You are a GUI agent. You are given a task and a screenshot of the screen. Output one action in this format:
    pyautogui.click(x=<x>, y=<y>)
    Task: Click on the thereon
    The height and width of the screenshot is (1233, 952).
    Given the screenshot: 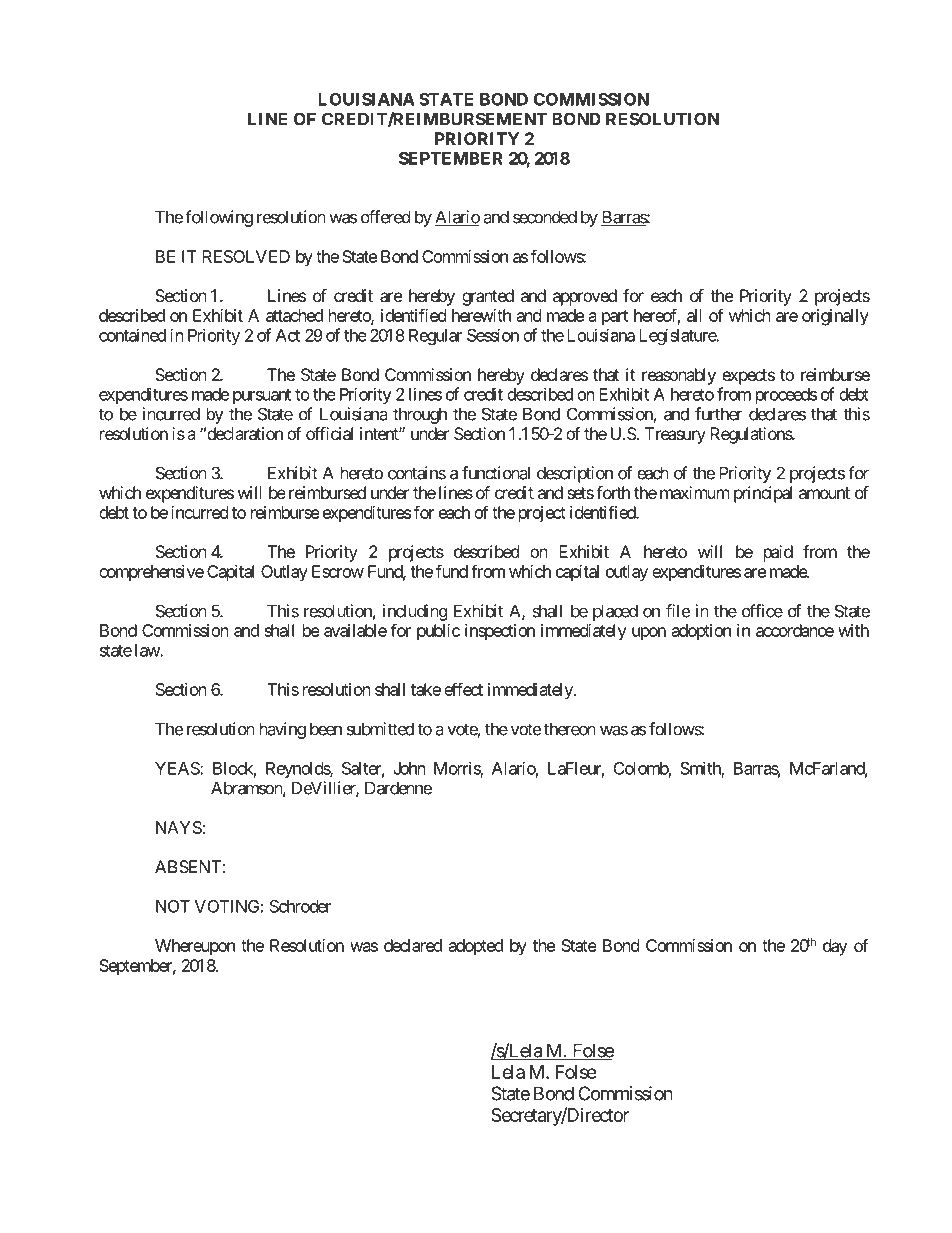 What is the action you would take?
    pyautogui.click(x=570, y=729)
